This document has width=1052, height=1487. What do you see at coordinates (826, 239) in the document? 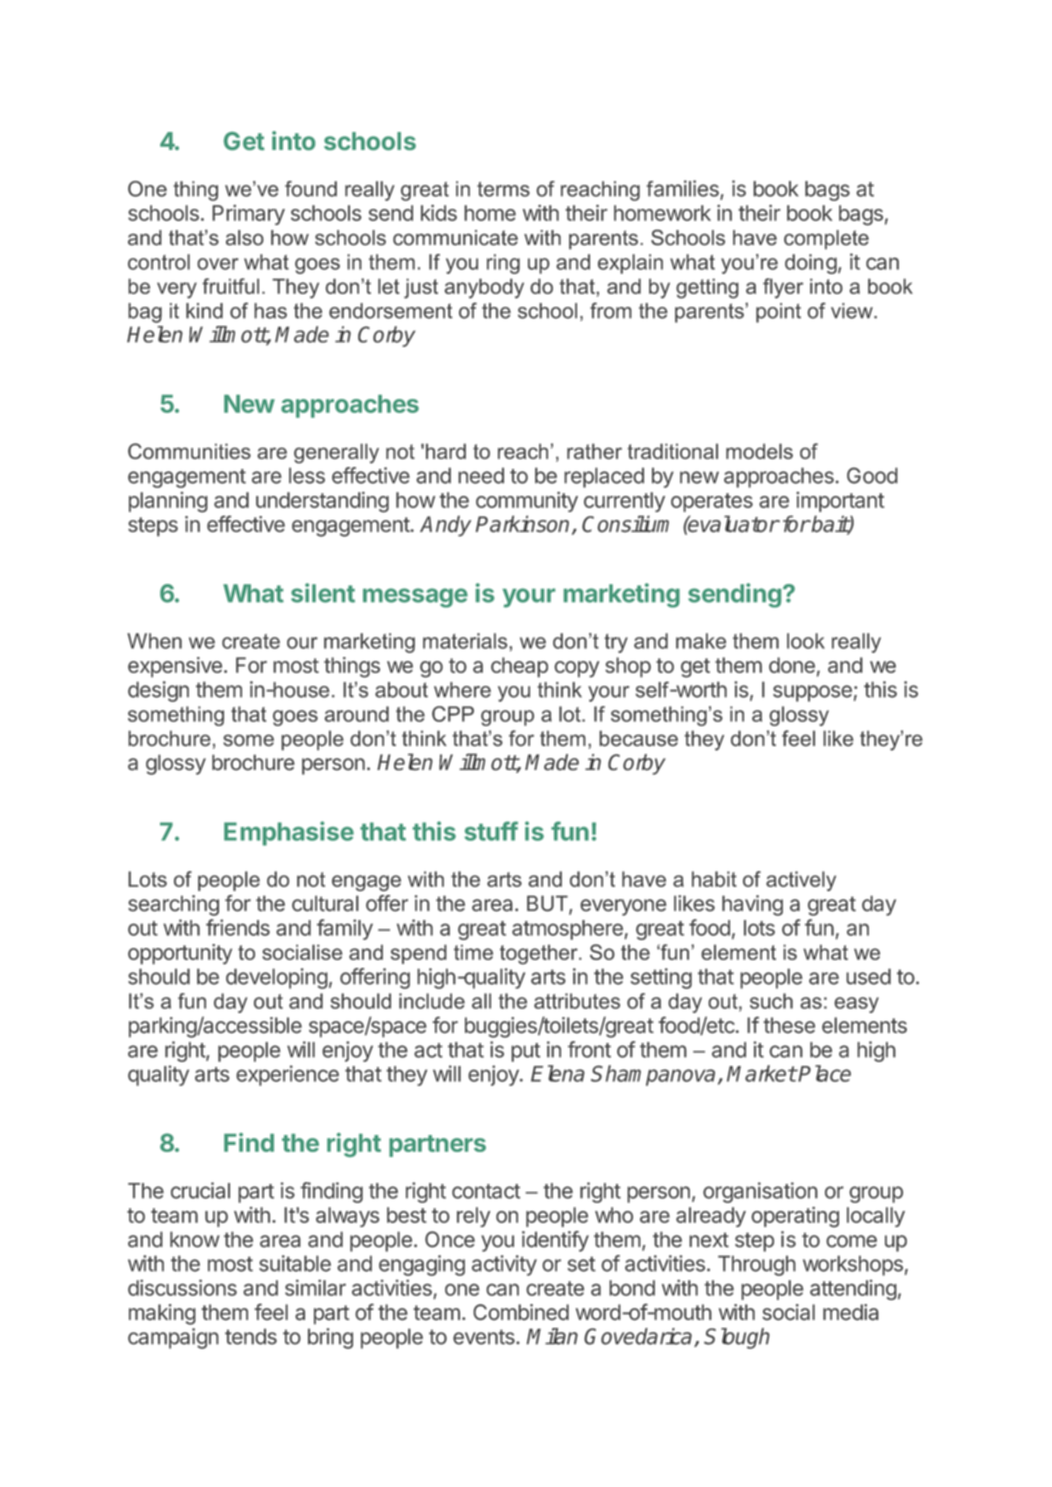
I see `complete` at bounding box center [826, 239].
